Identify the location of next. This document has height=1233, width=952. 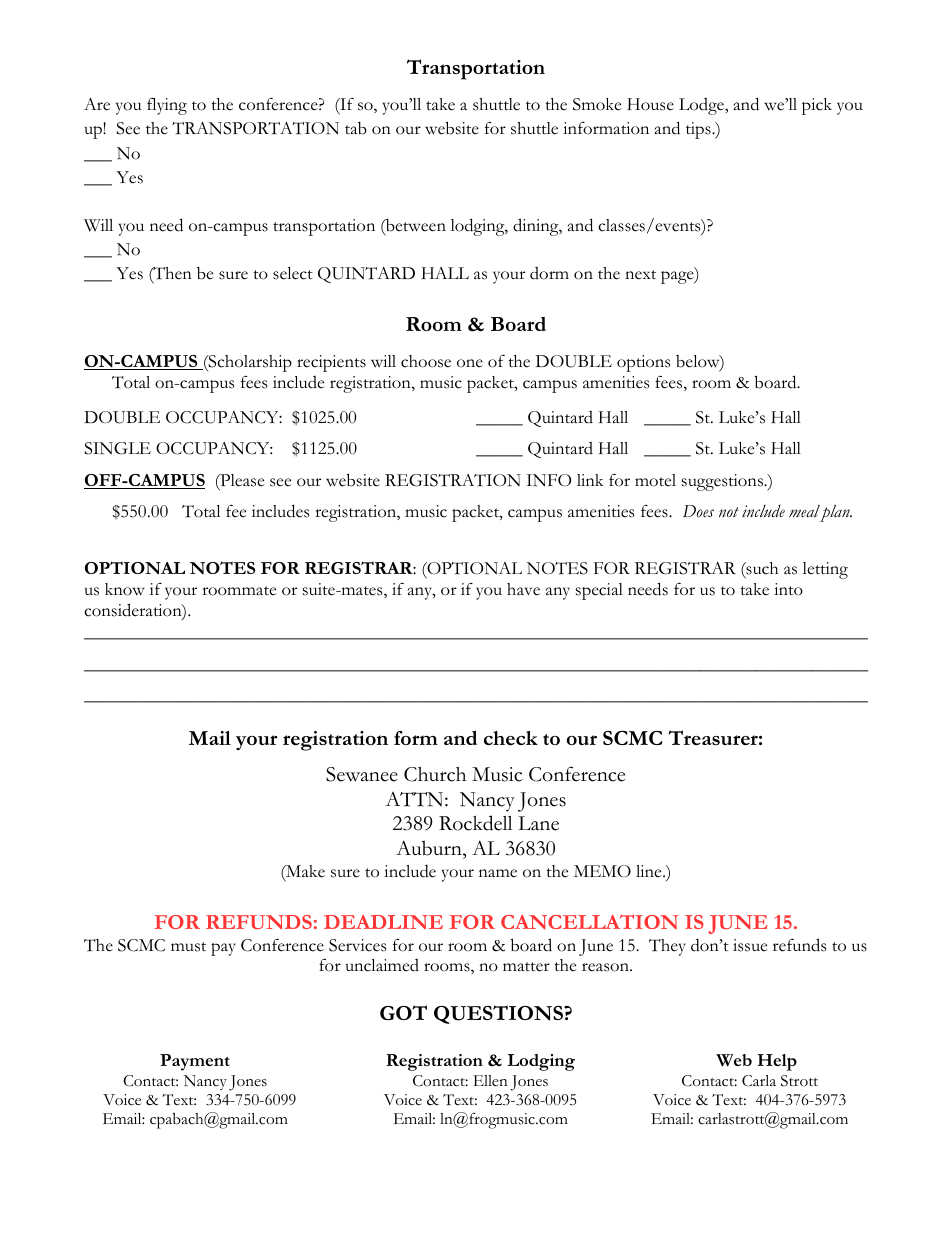
(640, 275).
